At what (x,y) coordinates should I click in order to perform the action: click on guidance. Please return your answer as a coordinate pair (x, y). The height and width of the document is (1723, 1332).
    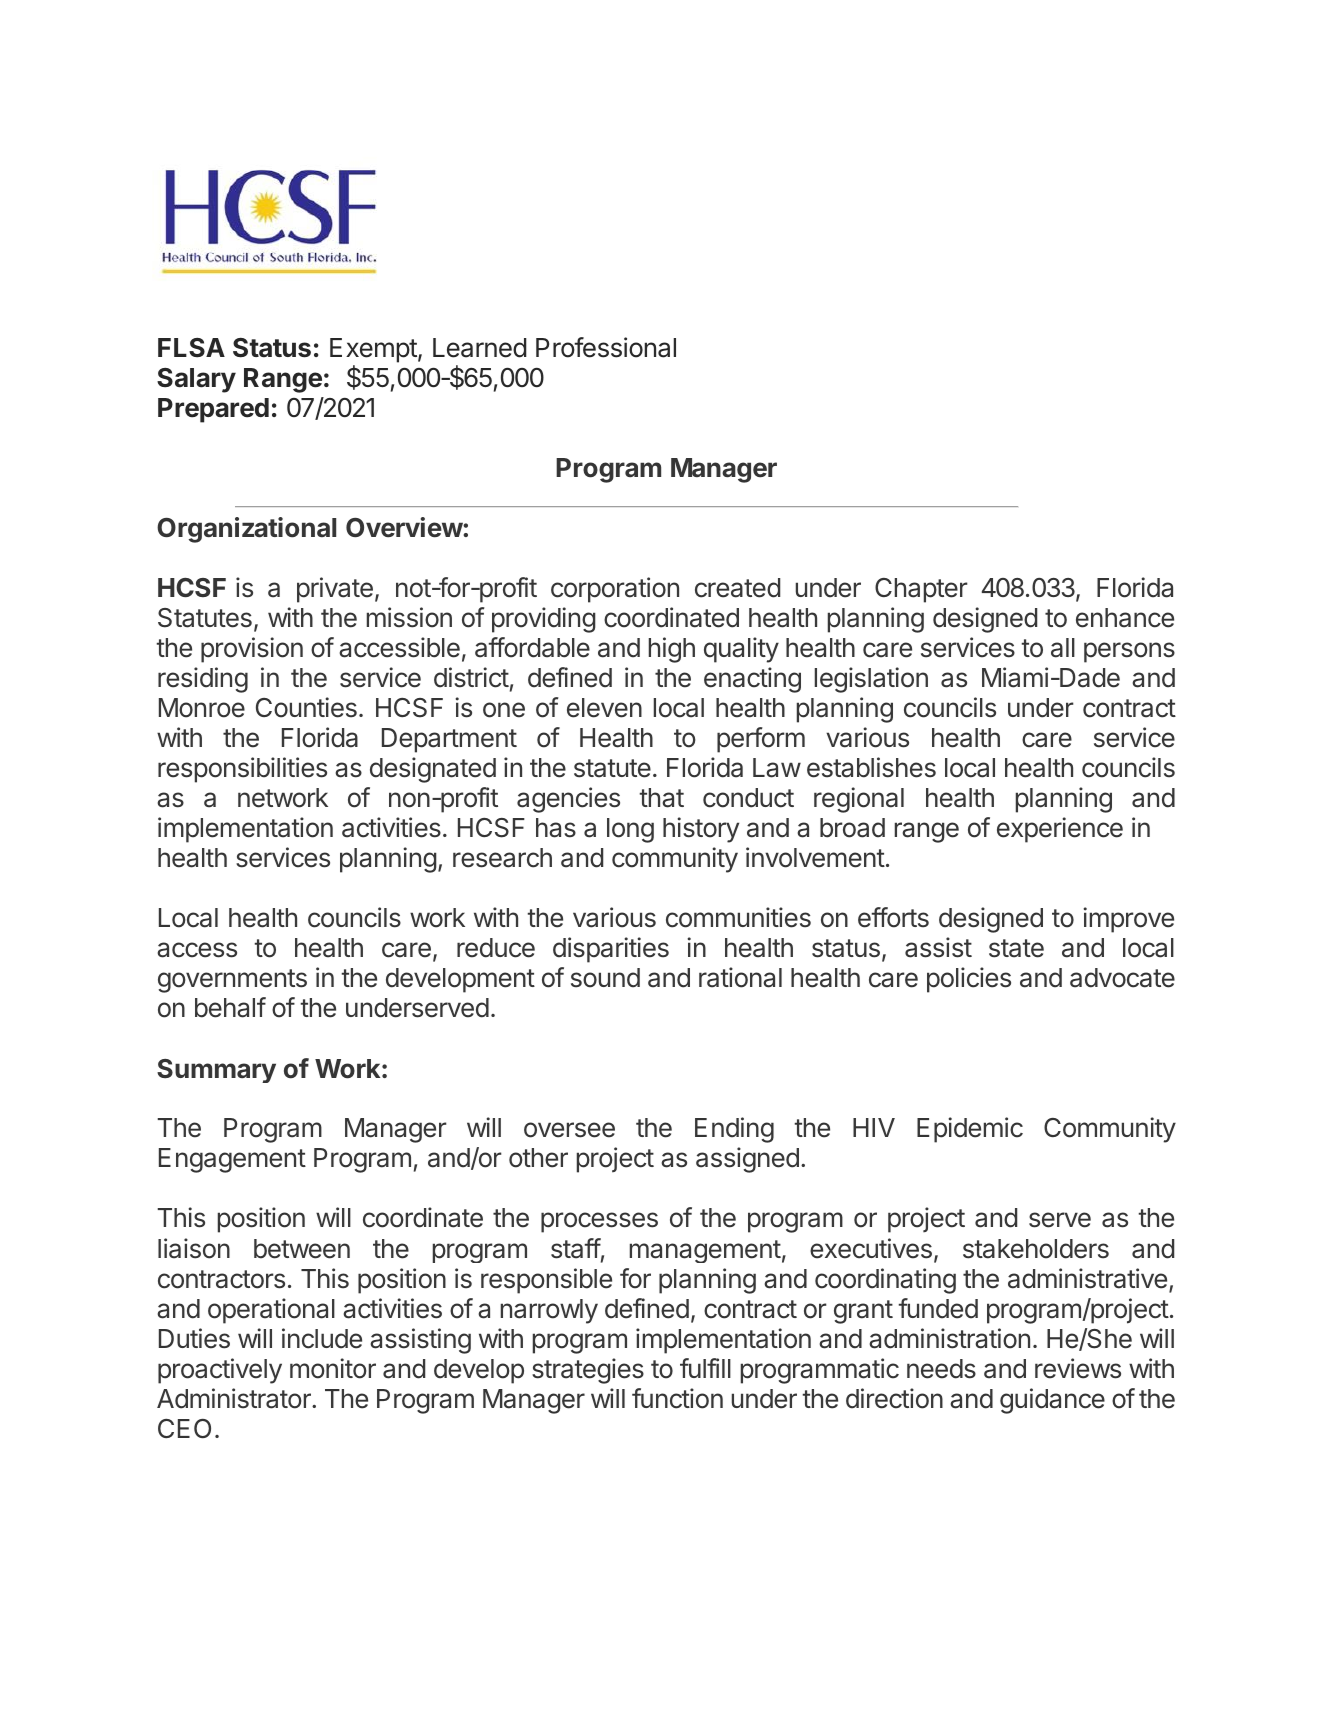
    Looking at the image, I should click on (1052, 1401).
